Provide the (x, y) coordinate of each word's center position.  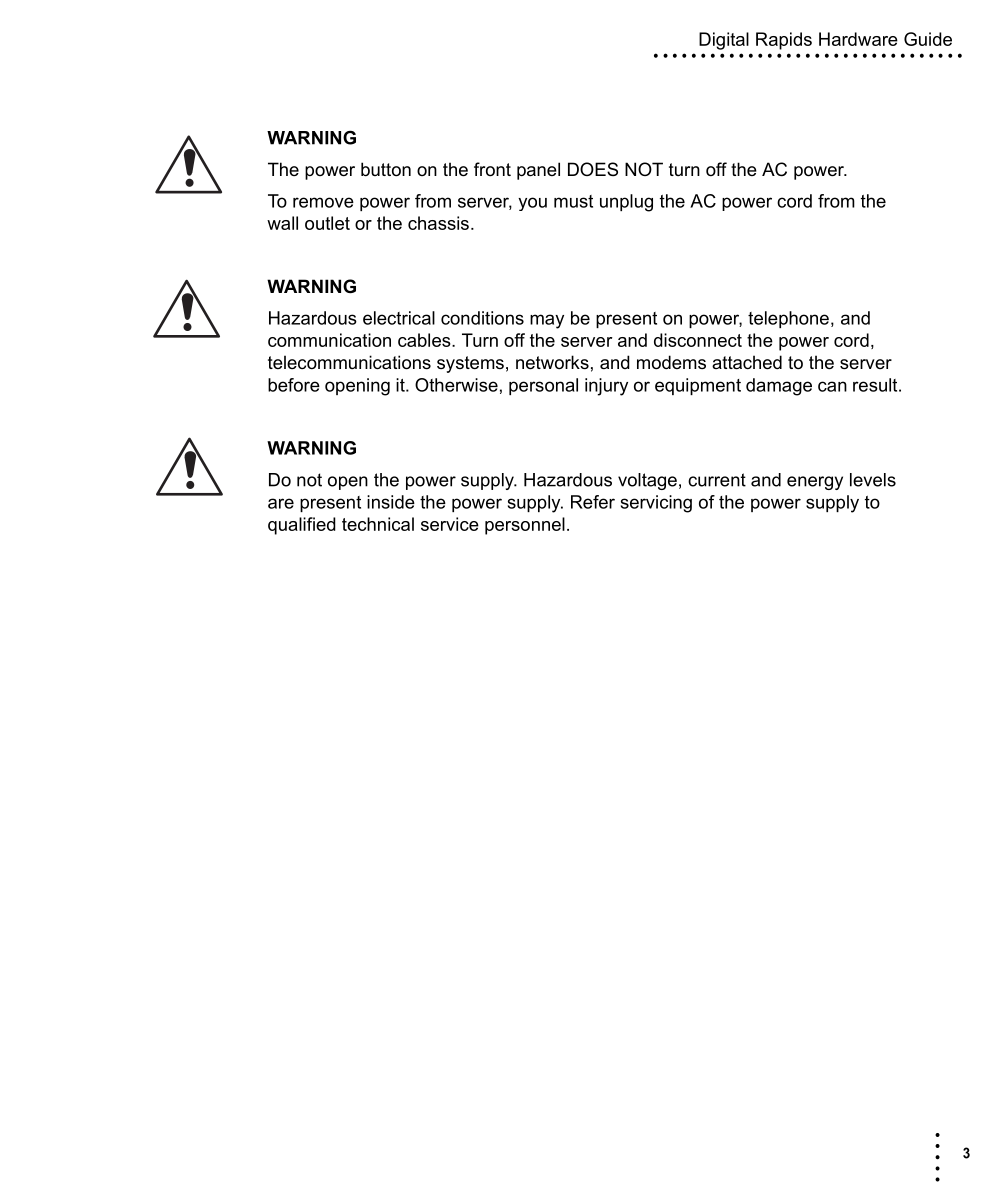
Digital (724, 41)
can (832, 386)
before (294, 385)
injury (606, 387)
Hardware (858, 39)
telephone (788, 319)
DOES (593, 169)
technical (378, 524)
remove (323, 202)
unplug (626, 203)
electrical (399, 318)
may (547, 321)
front (492, 169)
